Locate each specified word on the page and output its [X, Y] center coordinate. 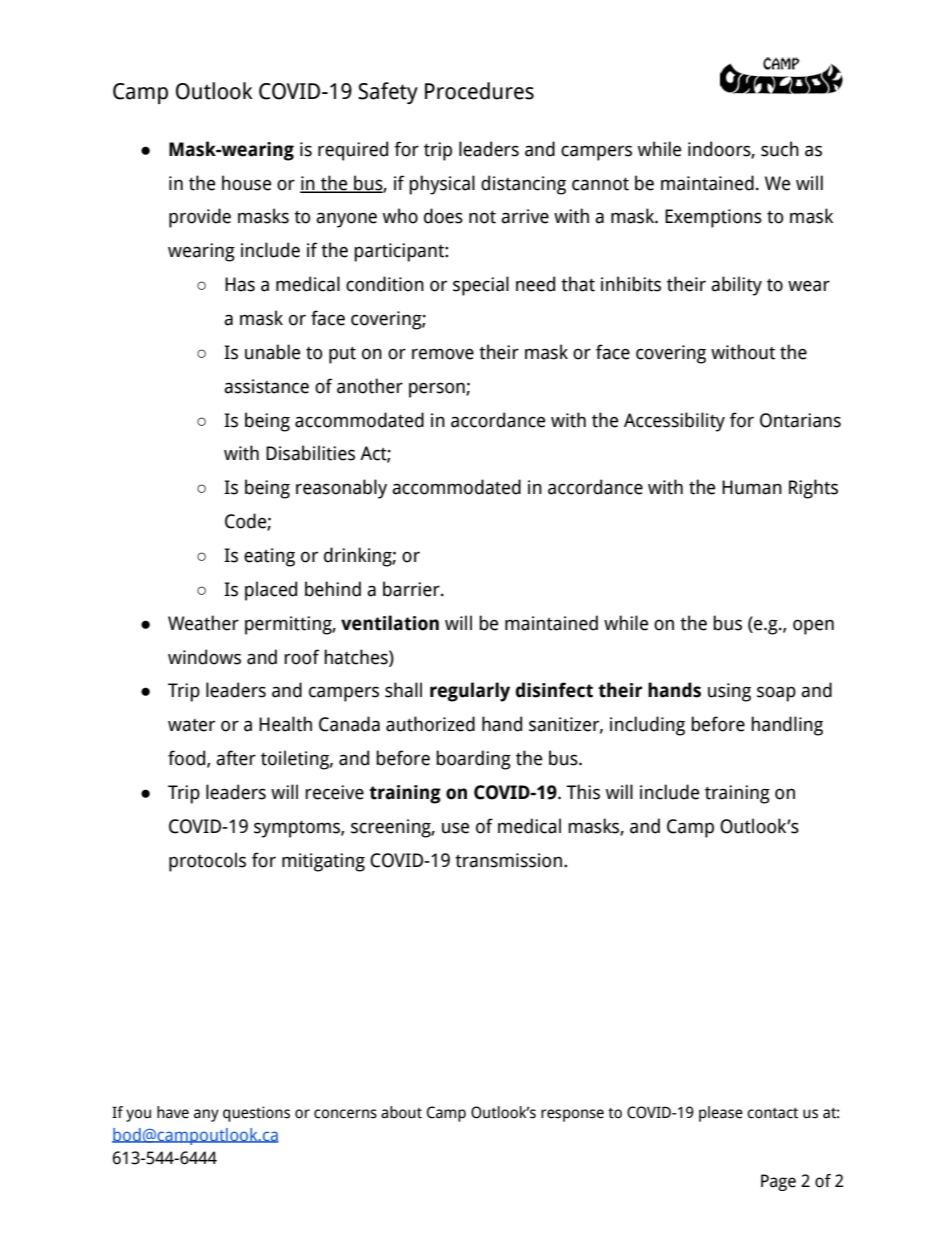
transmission [508, 860]
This [583, 792]
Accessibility [674, 422]
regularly [470, 692]
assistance [266, 386]
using [729, 692]
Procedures [479, 91]
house [246, 183]
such [780, 149]
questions [256, 1114]
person [438, 390]
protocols [207, 862]
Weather [203, 623]
